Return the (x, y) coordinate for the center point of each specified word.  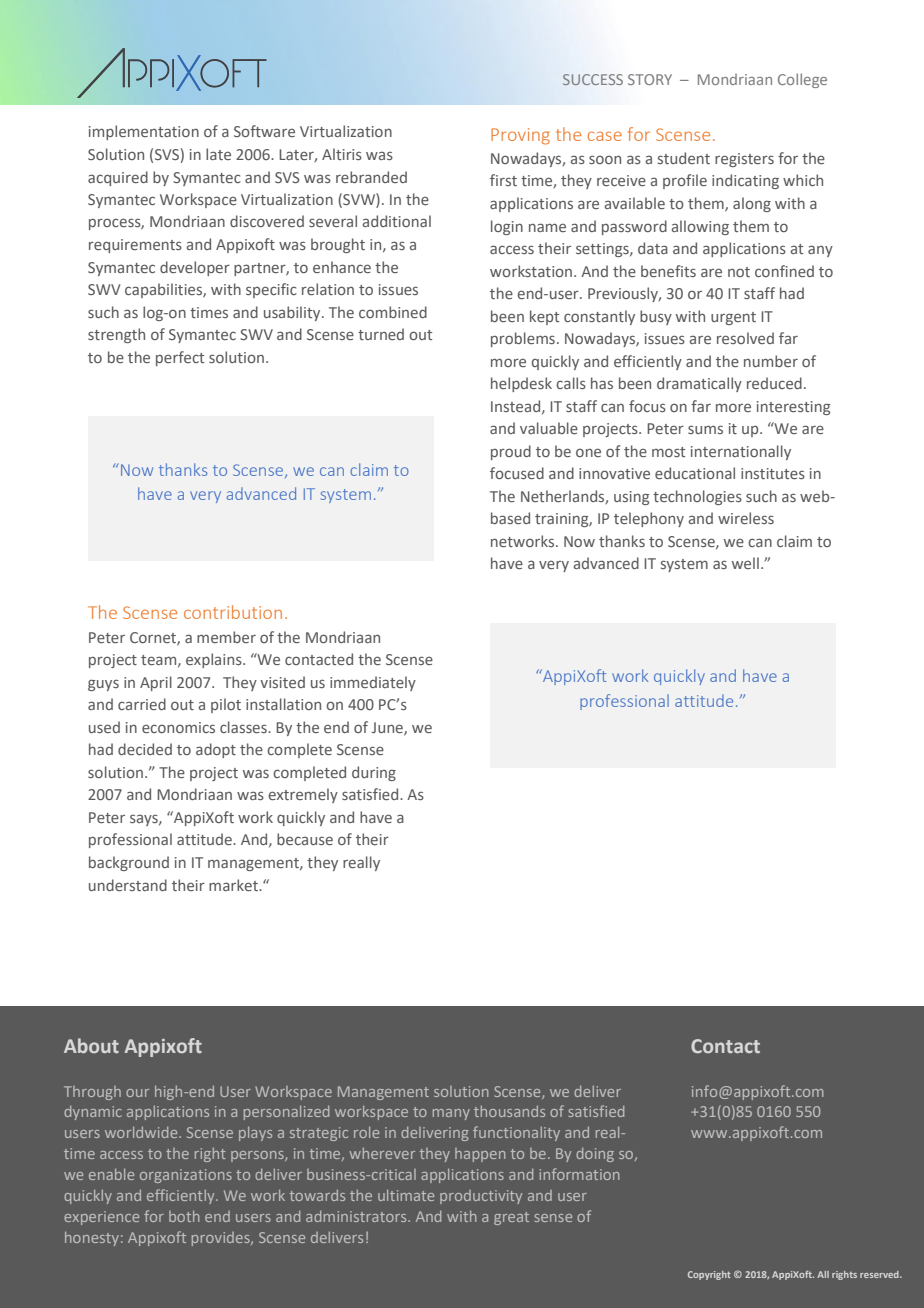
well (745, 563)
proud (511, 452)
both (184, 1216)
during (374, 773)
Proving (520, 136)
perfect (180, 358)
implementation (144, 132)
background (129, 863)
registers (744, 160)
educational (695, 473)
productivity (481, 1197)
